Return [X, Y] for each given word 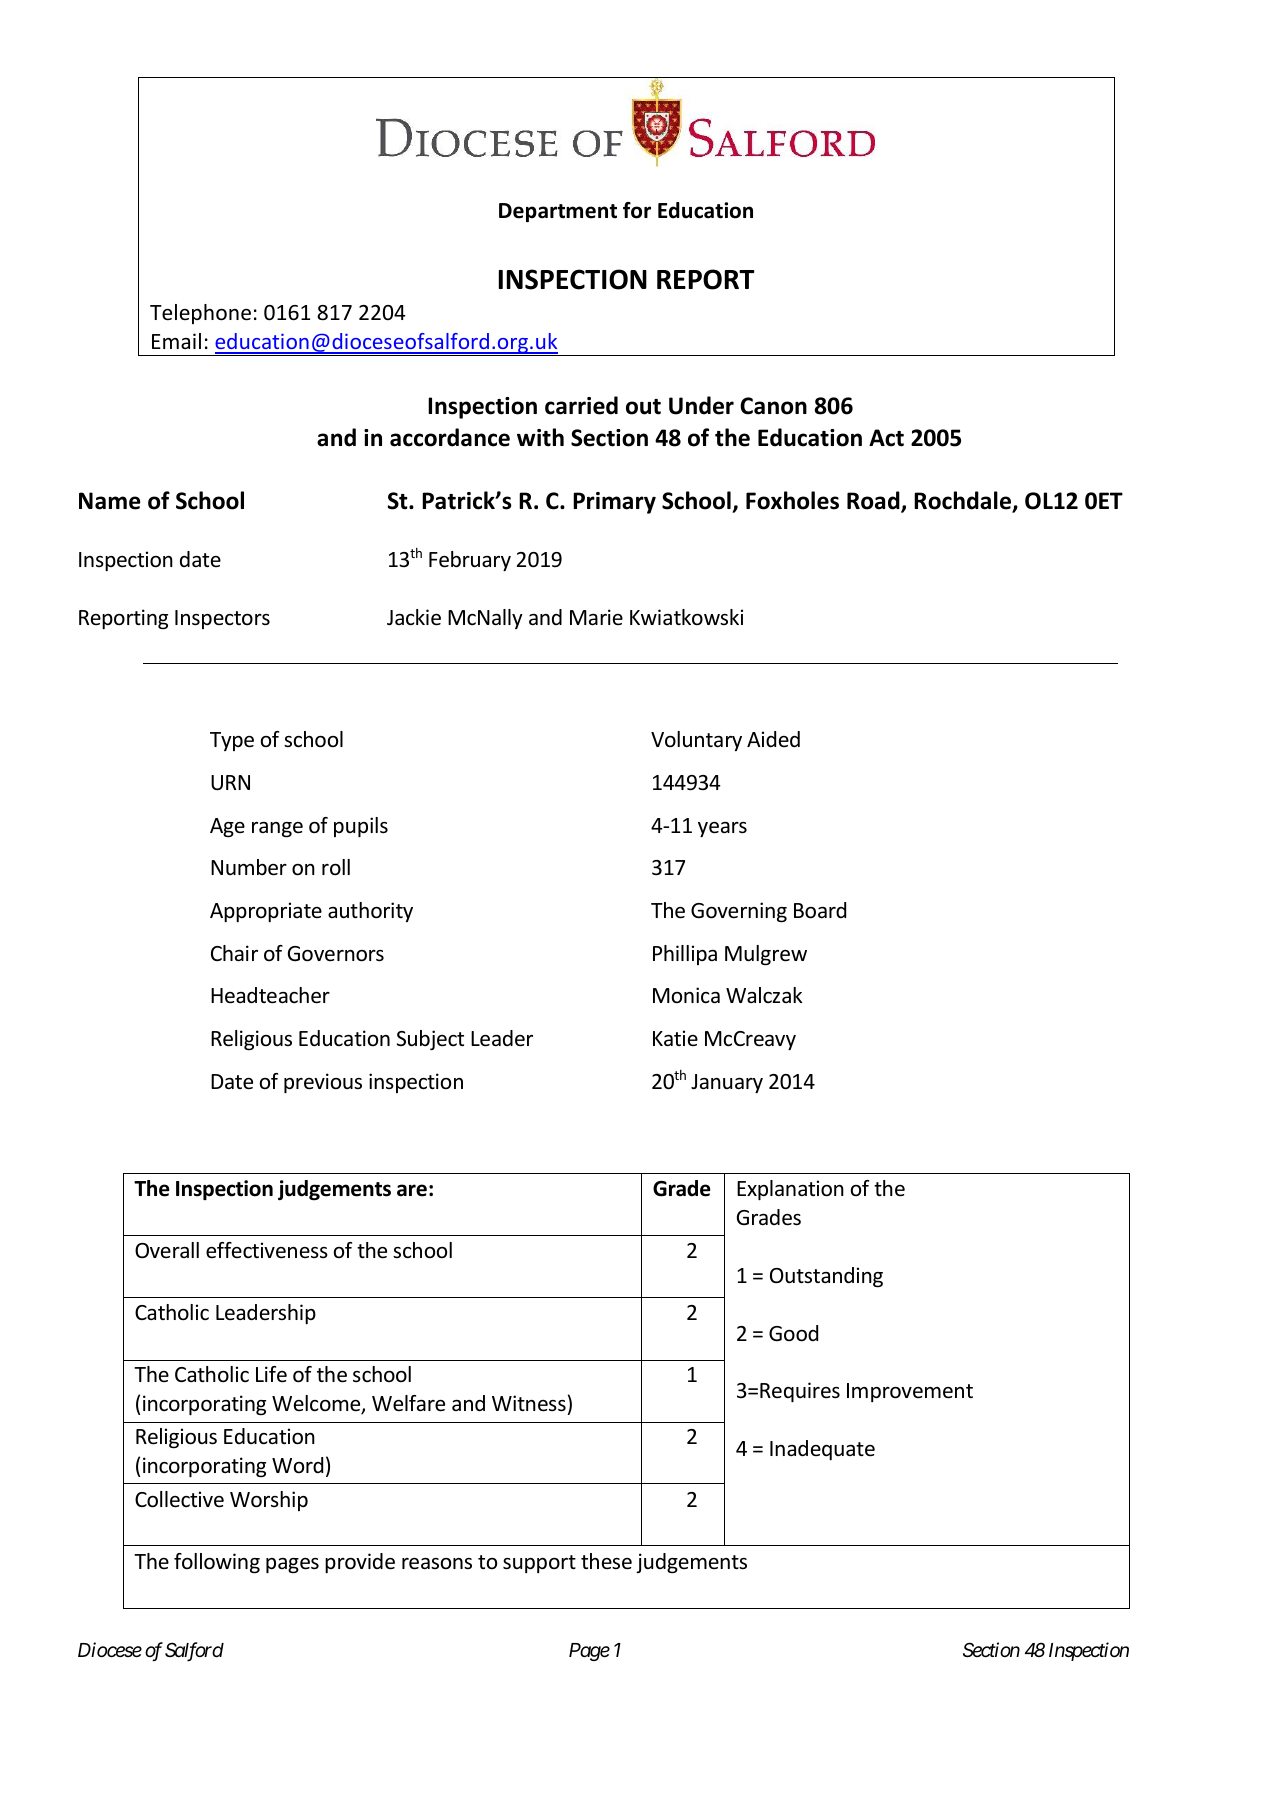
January [727, 1083]
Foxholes [792, 500]
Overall [167, 1250]
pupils [361, 827]
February [470, 561]
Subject [430, 1040]
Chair [234, 953]
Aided [773, 739]
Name [110, 501]
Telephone [200, 314]
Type [232, 741]
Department [558, 212]
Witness [529, 1403]
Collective [179, 1499]
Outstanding [826, 1277]
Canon [773, 406]
